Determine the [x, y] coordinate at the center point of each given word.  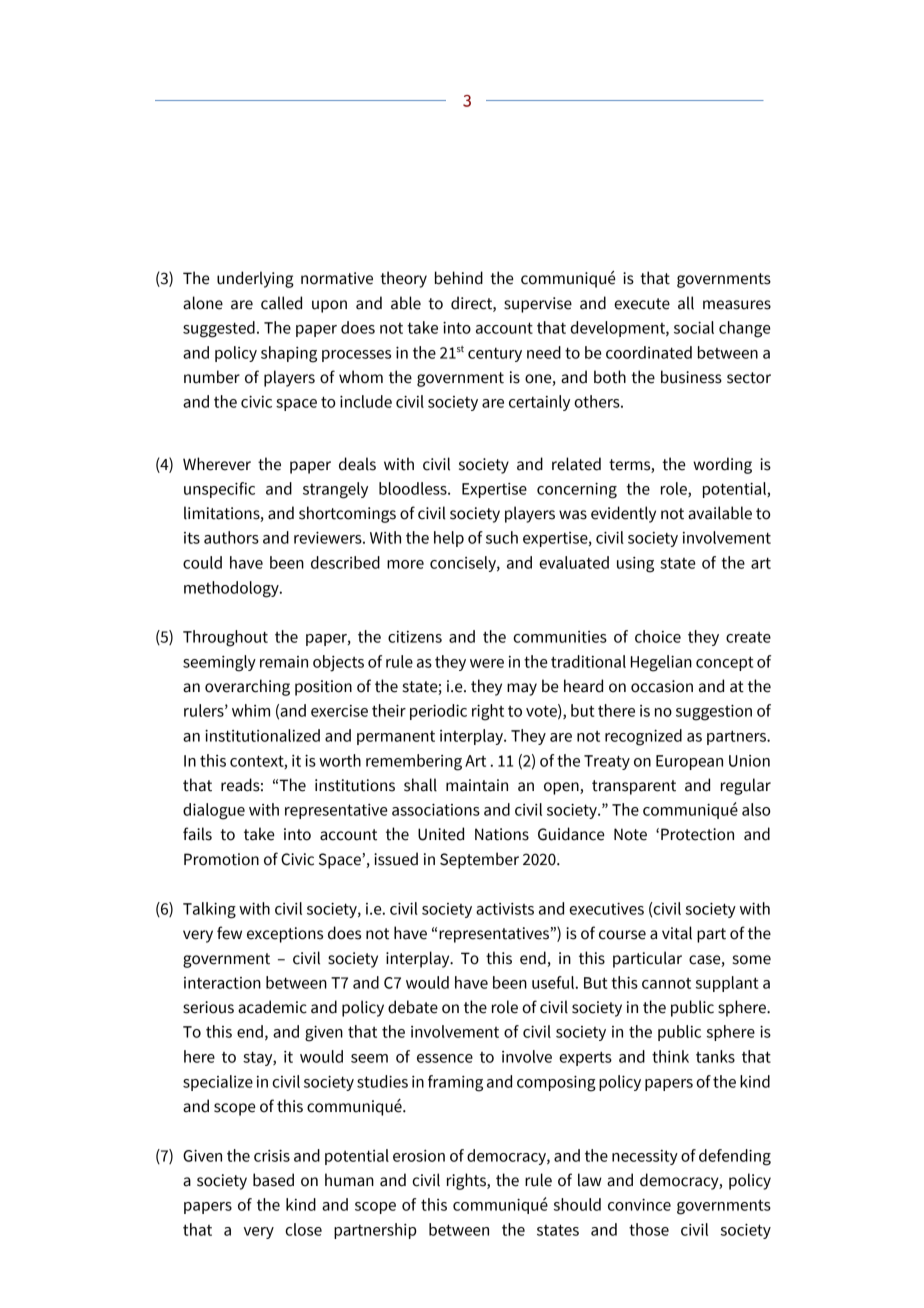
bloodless [414, 488]
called [281, 303]
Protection [697, 834]
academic [272, 1007]
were [487, 663]
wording [722, 465]
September [479, 860]
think [670, 1056]
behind [459, 278]
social [694, 327]
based [273, 1180]
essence [445, 1058]
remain [284, 662]
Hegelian [661, 663]
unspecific [219, 490]
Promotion [221, 859]
